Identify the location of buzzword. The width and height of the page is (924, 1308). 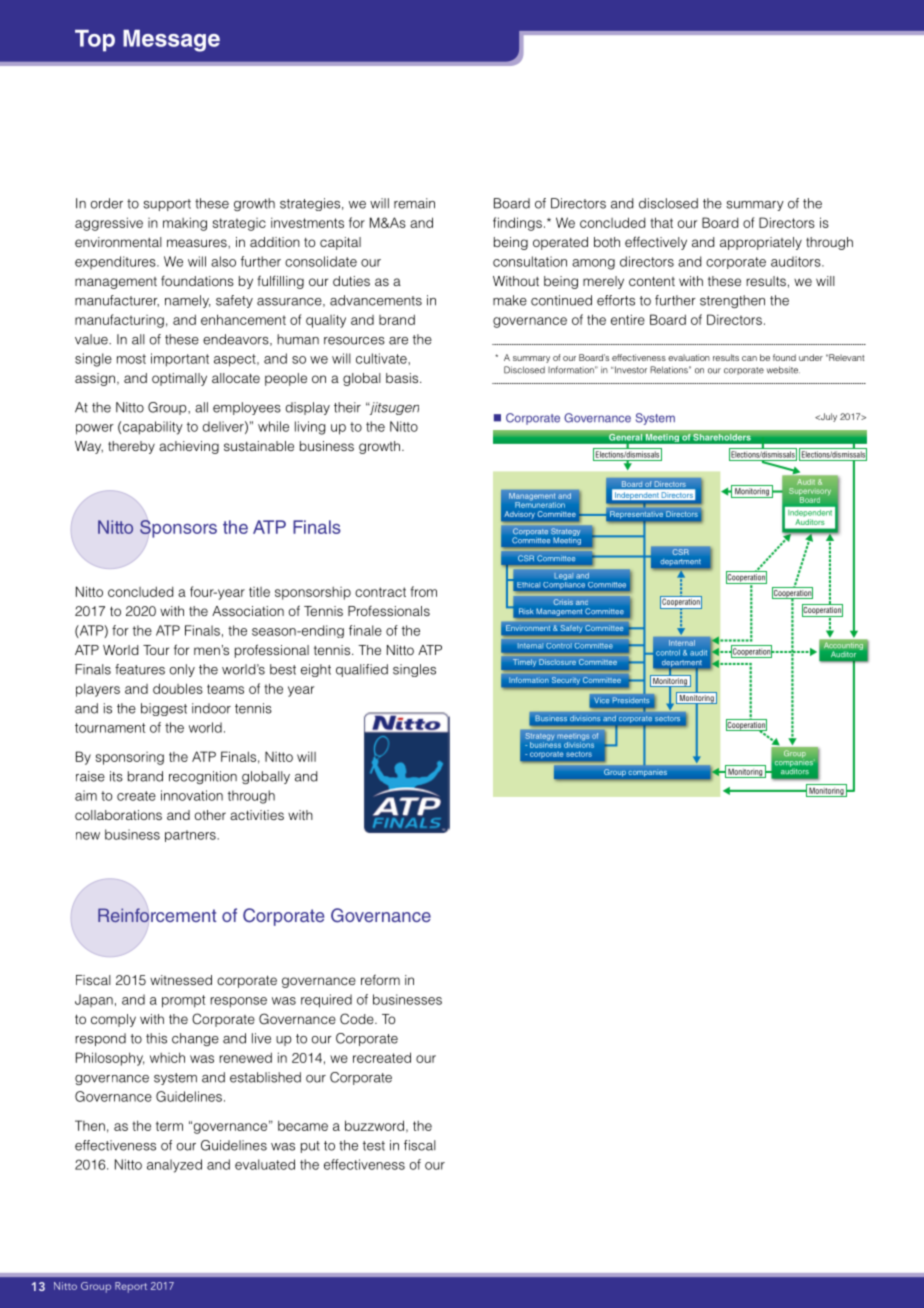
(374, 1125).
